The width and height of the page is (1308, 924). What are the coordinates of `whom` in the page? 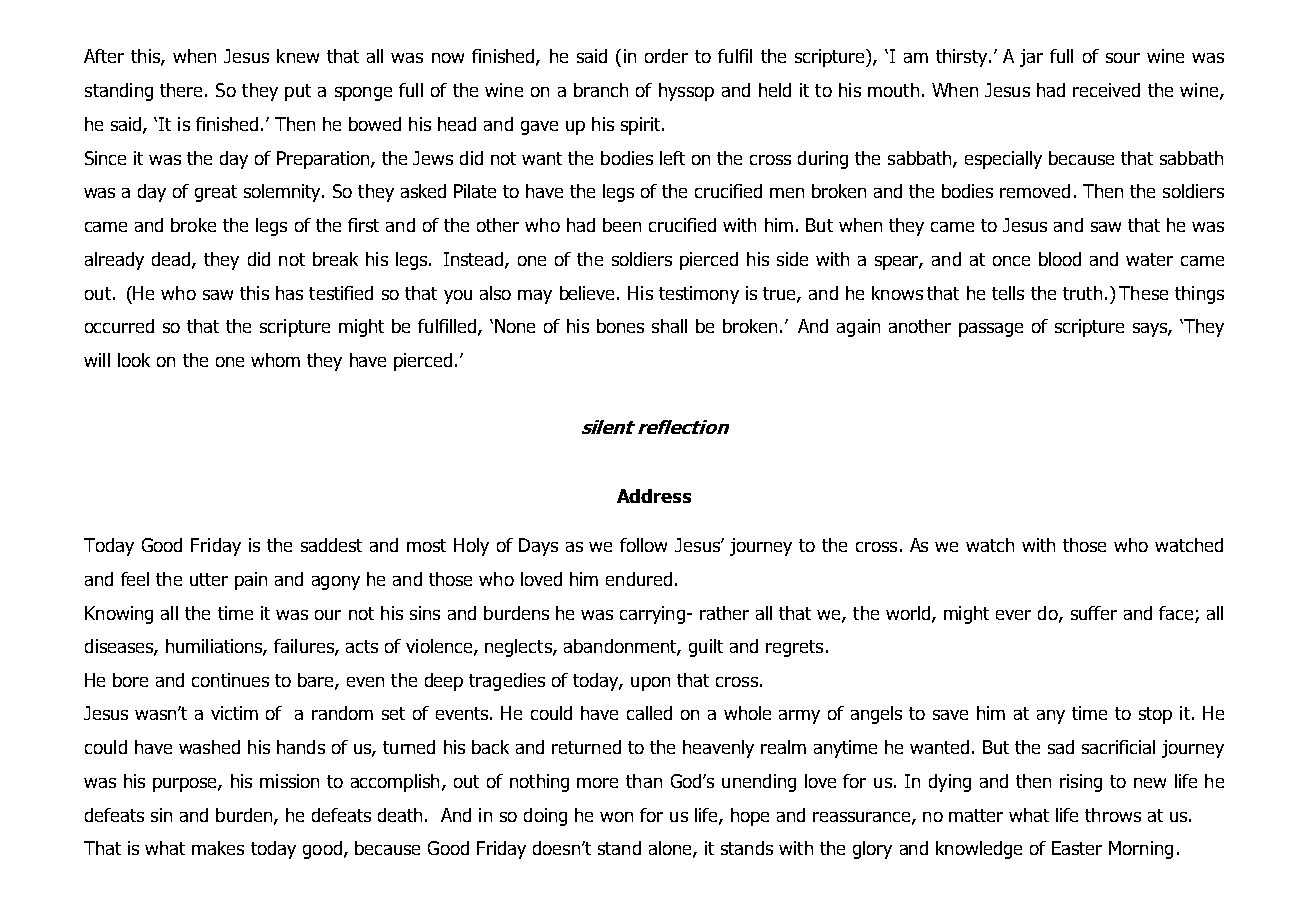 It's located at (275, 360).
